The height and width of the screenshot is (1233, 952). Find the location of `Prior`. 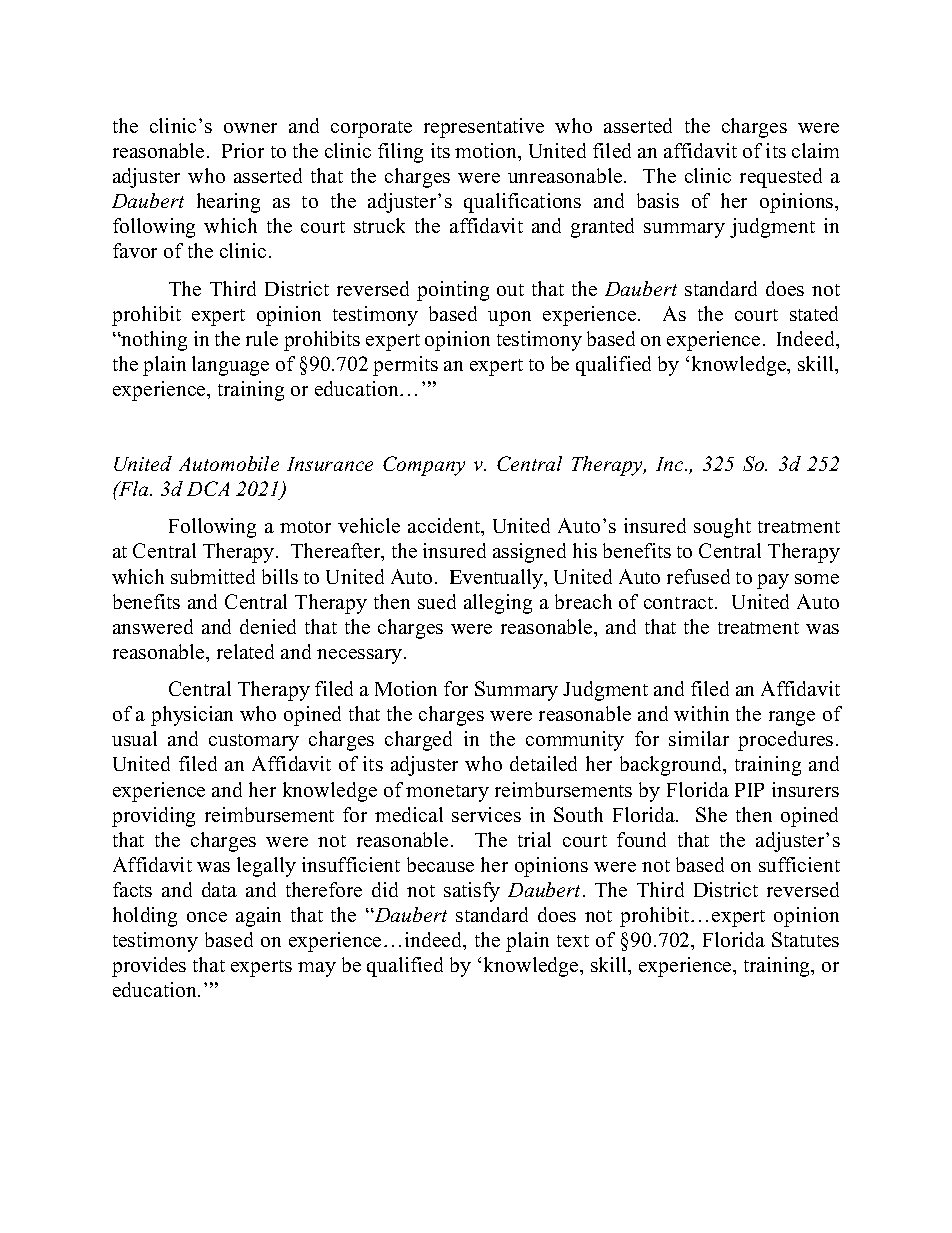

Prior is located at coordinates (243, 150).
